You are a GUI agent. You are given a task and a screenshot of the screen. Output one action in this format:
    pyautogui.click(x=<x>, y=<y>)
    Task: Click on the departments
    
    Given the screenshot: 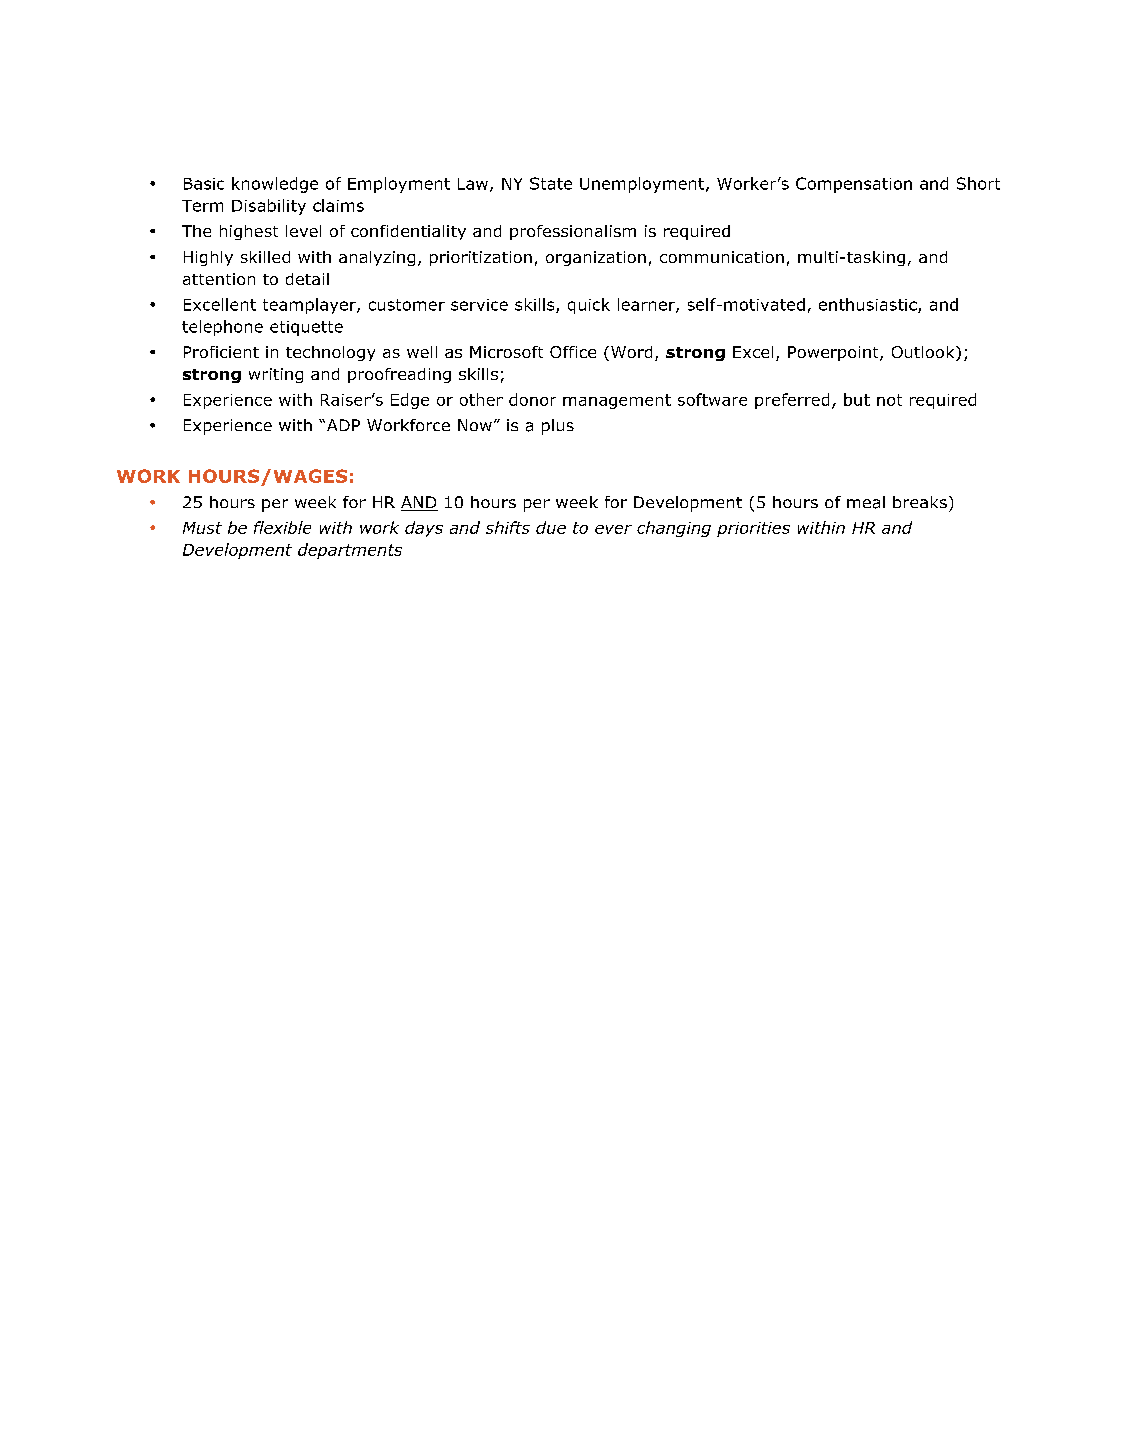 What is the action you would take?
    pyautogui.click(x=350, y=551)
